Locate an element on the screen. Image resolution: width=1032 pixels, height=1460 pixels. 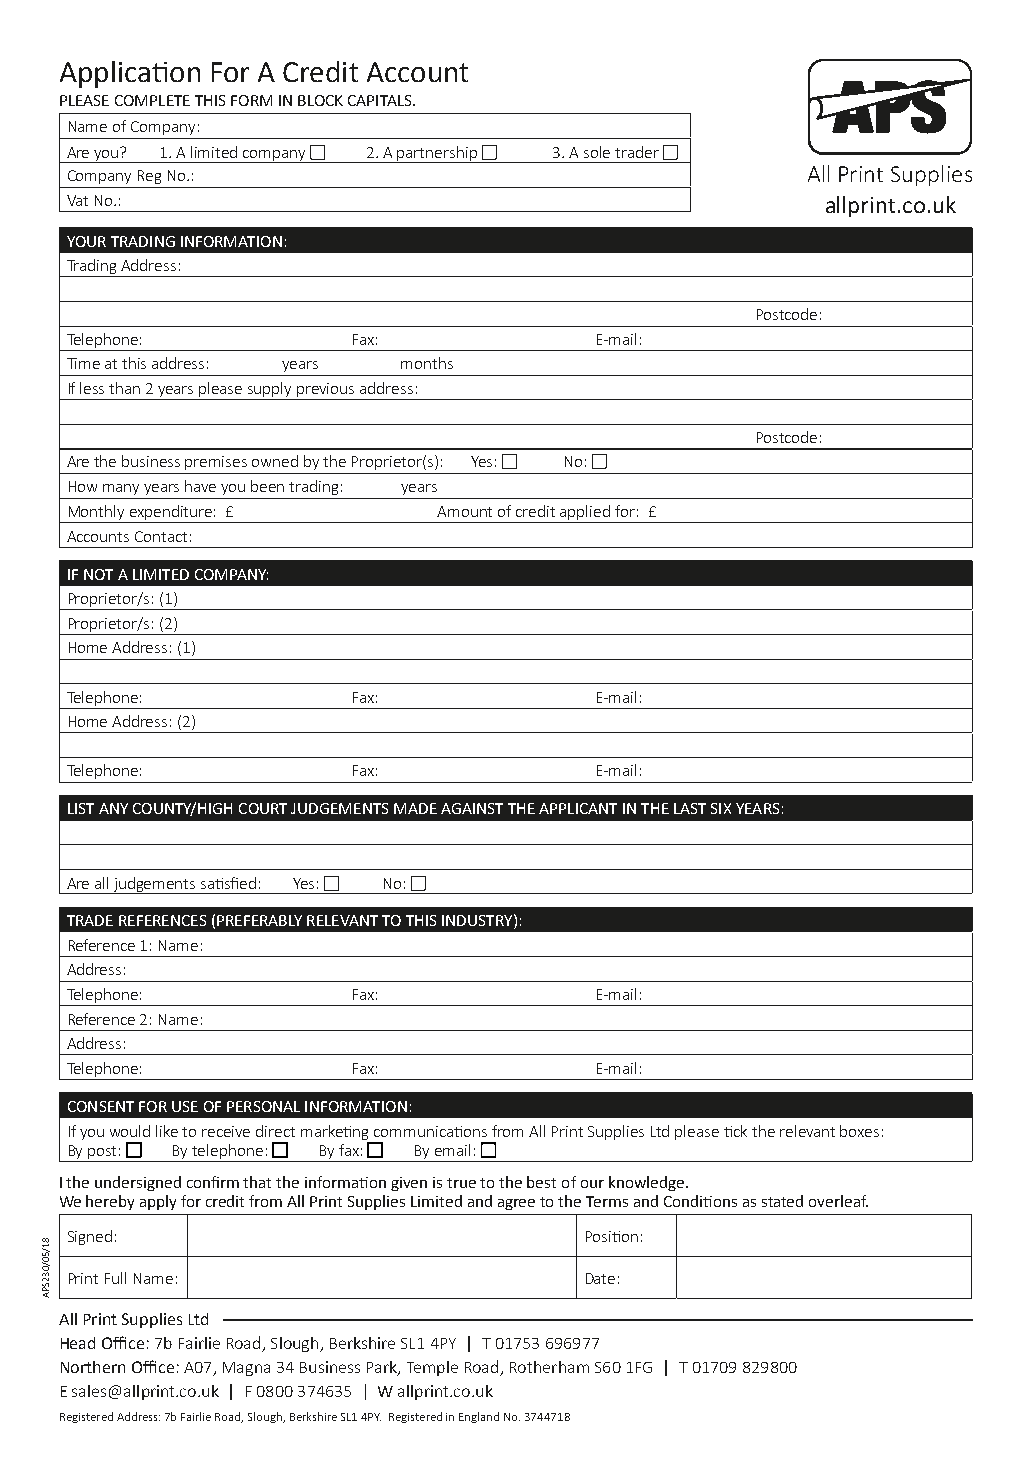
than is located at coordinates (124, 388).
